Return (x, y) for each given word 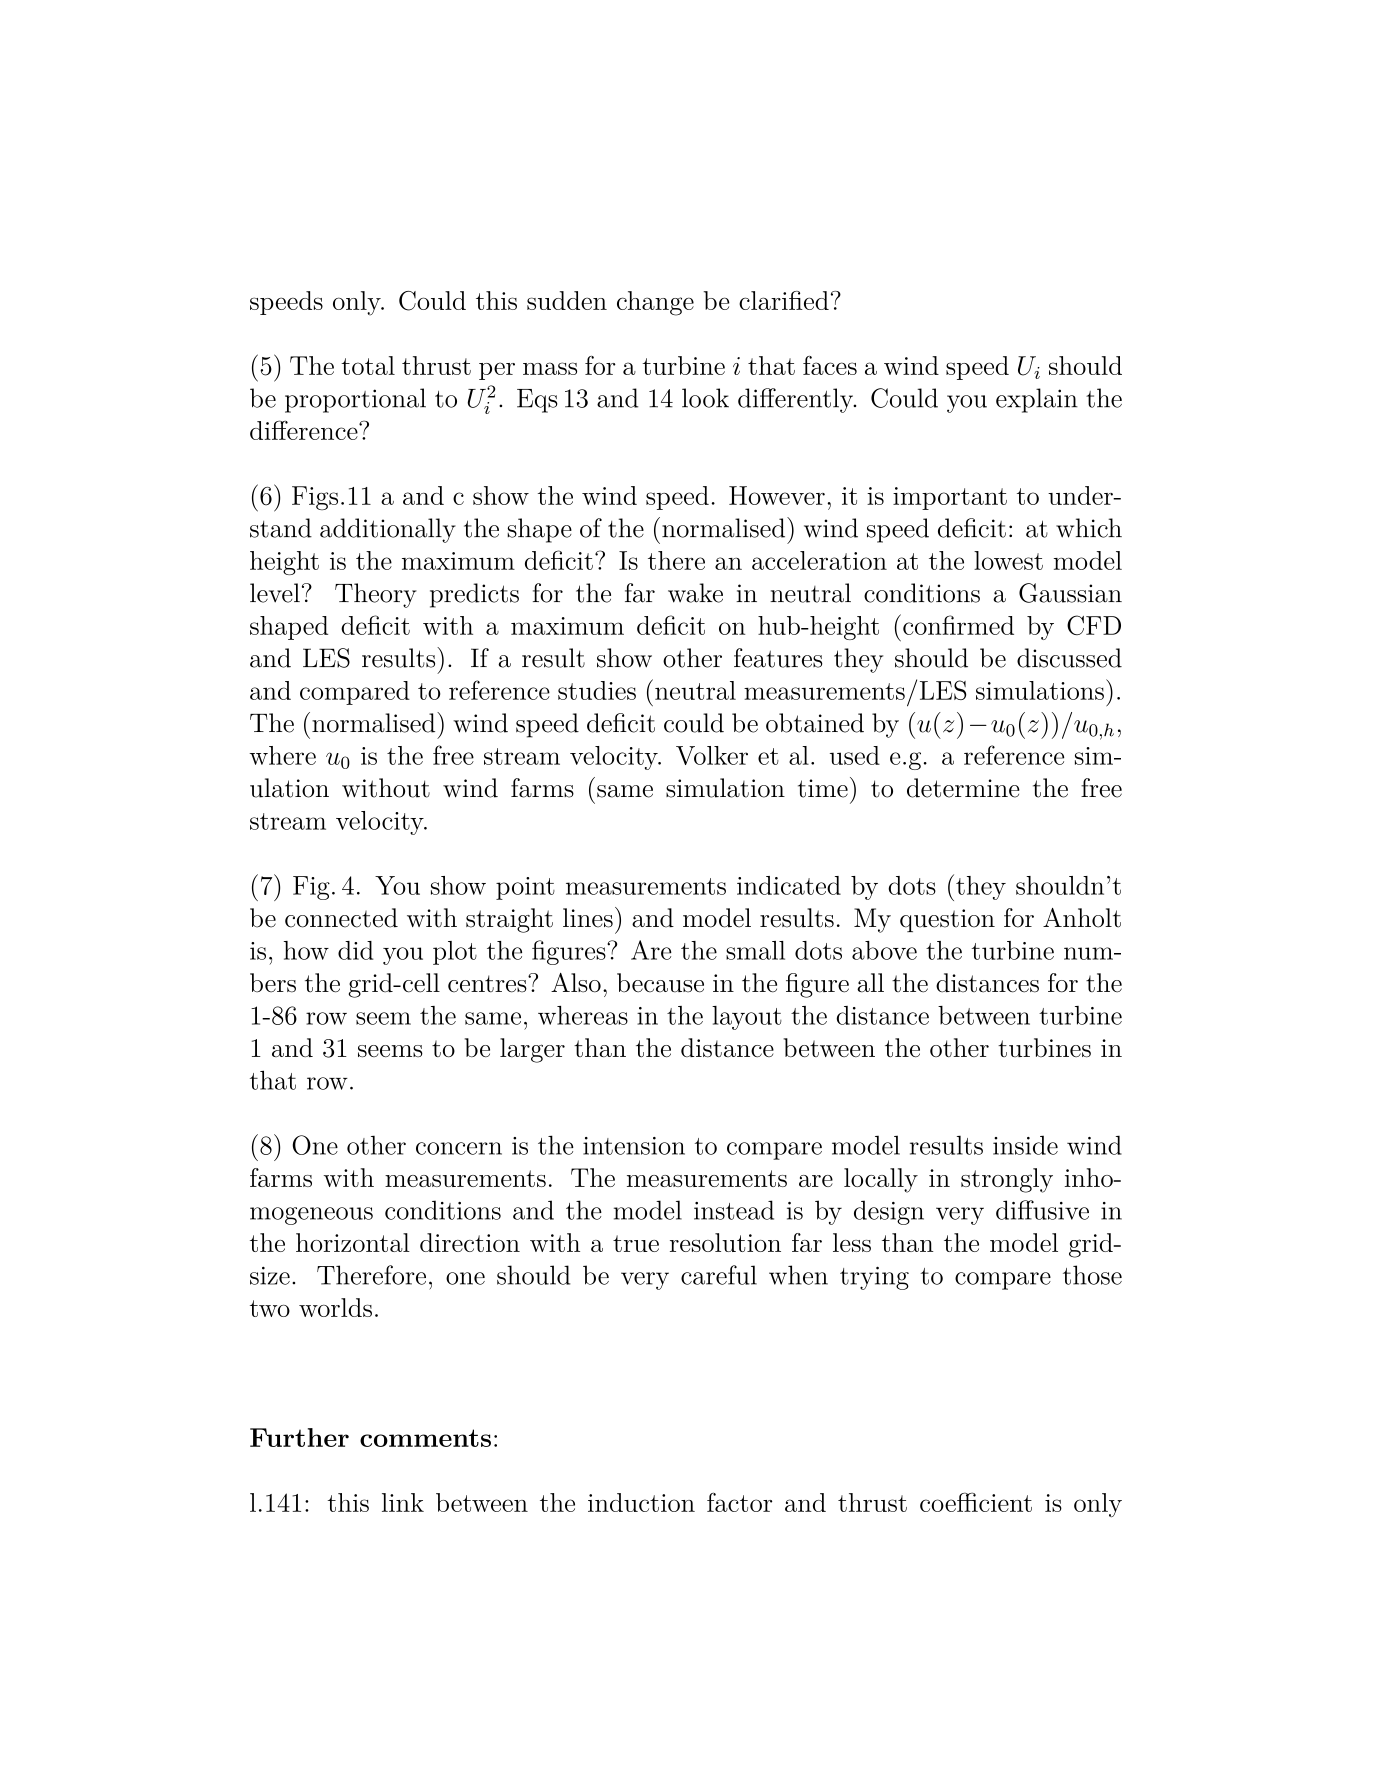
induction (641, 1502)
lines (588, 918)
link (403, 1502)
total (368, 365)
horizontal (353, 1242)
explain (1037, 400)
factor (739, 1502)
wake (695, 593)
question (947, 920)
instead (734, 1210)
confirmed (958, 625)
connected (341, 918)
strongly (1007, 1180)
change (655, 303)
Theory (376, 595)
